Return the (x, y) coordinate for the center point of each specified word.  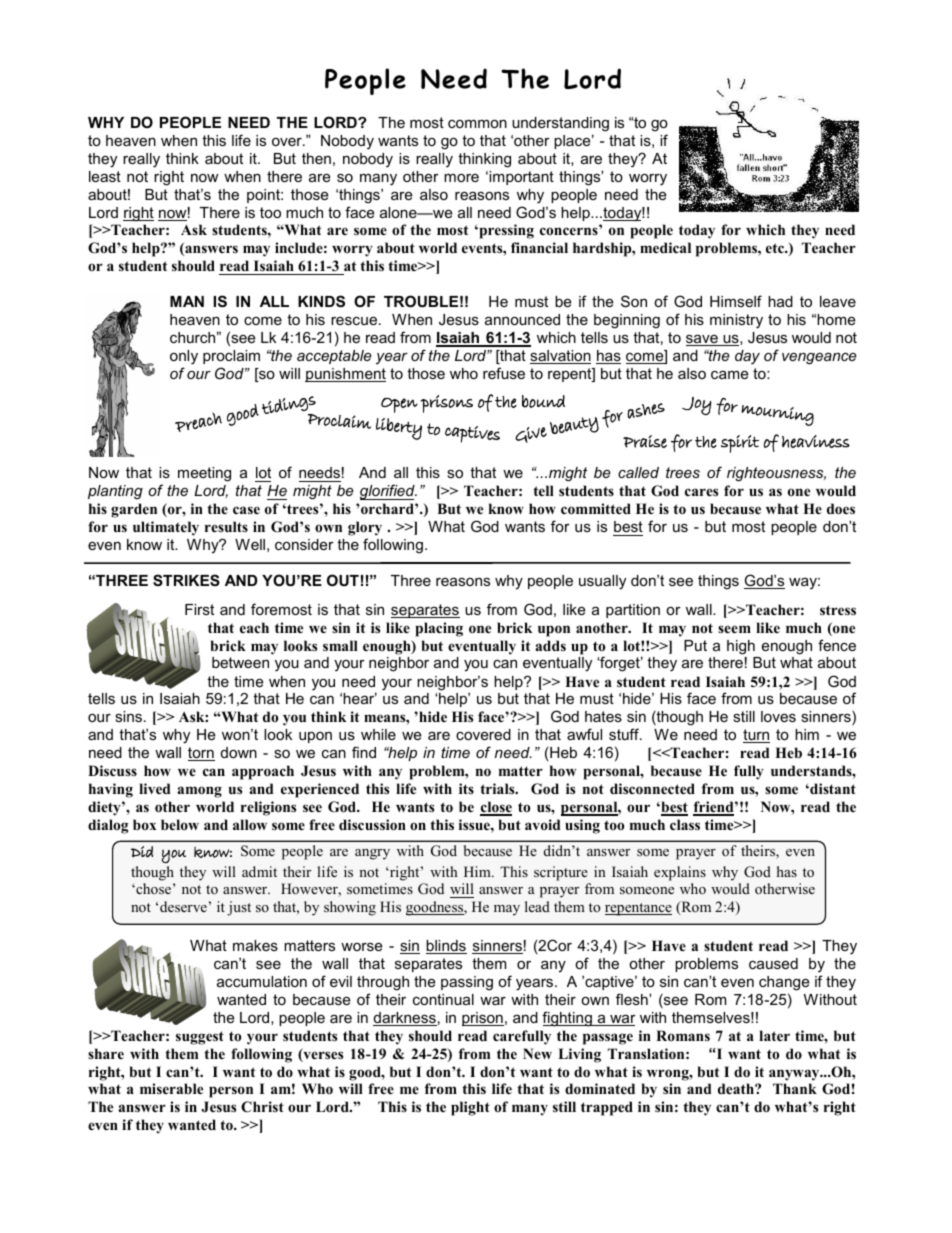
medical (665, 247)
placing (439, 629)
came (729, 374)
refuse (504, 373)
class (685, 824)
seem (734, 629)
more (461, 178)
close (496, 808)
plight (470, 1108)
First (199, 609)
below (180, 824)
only (184, 357)
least (105, 176)
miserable (171, 1088)
